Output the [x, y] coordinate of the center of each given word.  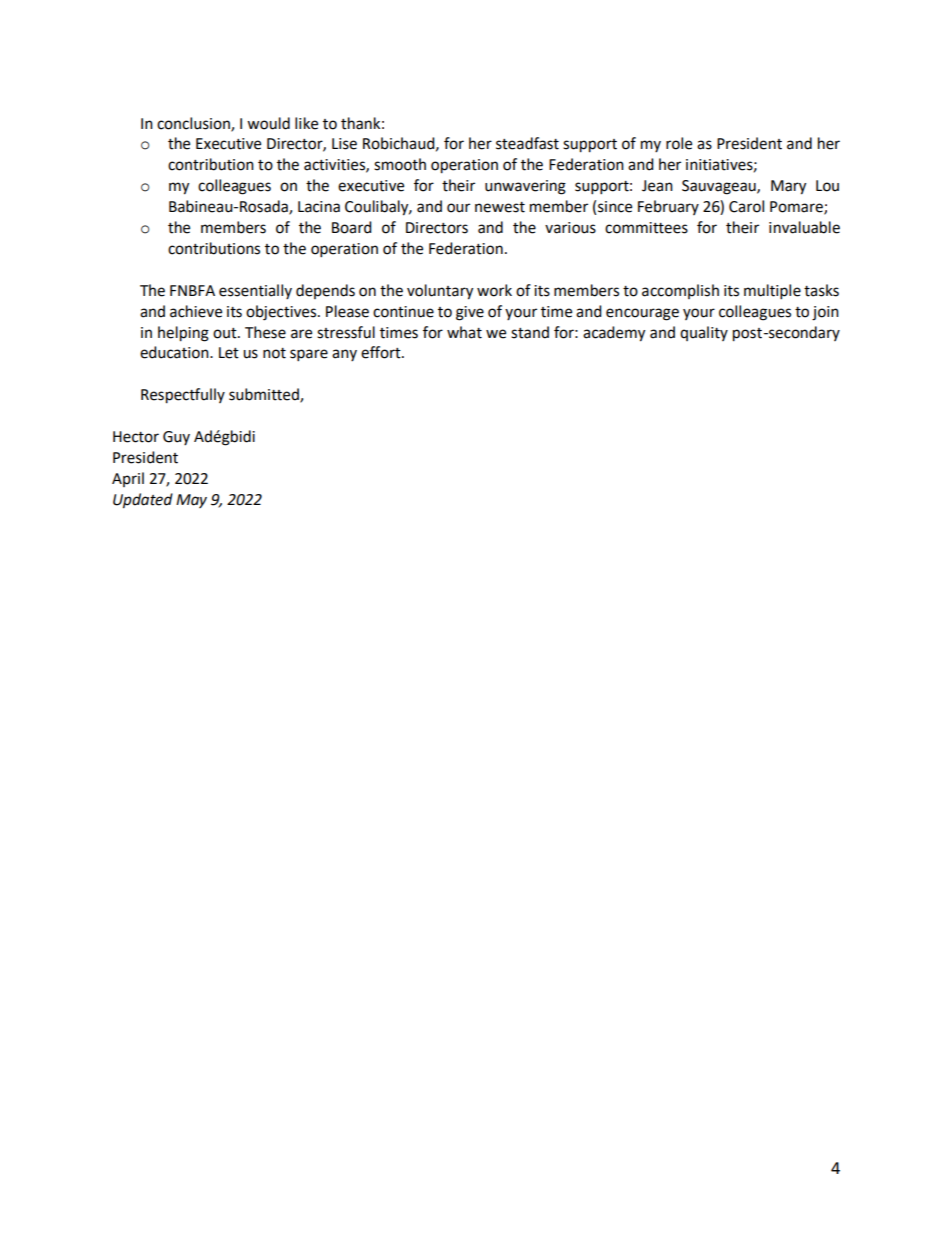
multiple [772, 292]
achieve [196, 311]
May [191, 501]
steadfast [527, 143]
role [679, 143]
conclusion [194, 124]
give [470, 313]
